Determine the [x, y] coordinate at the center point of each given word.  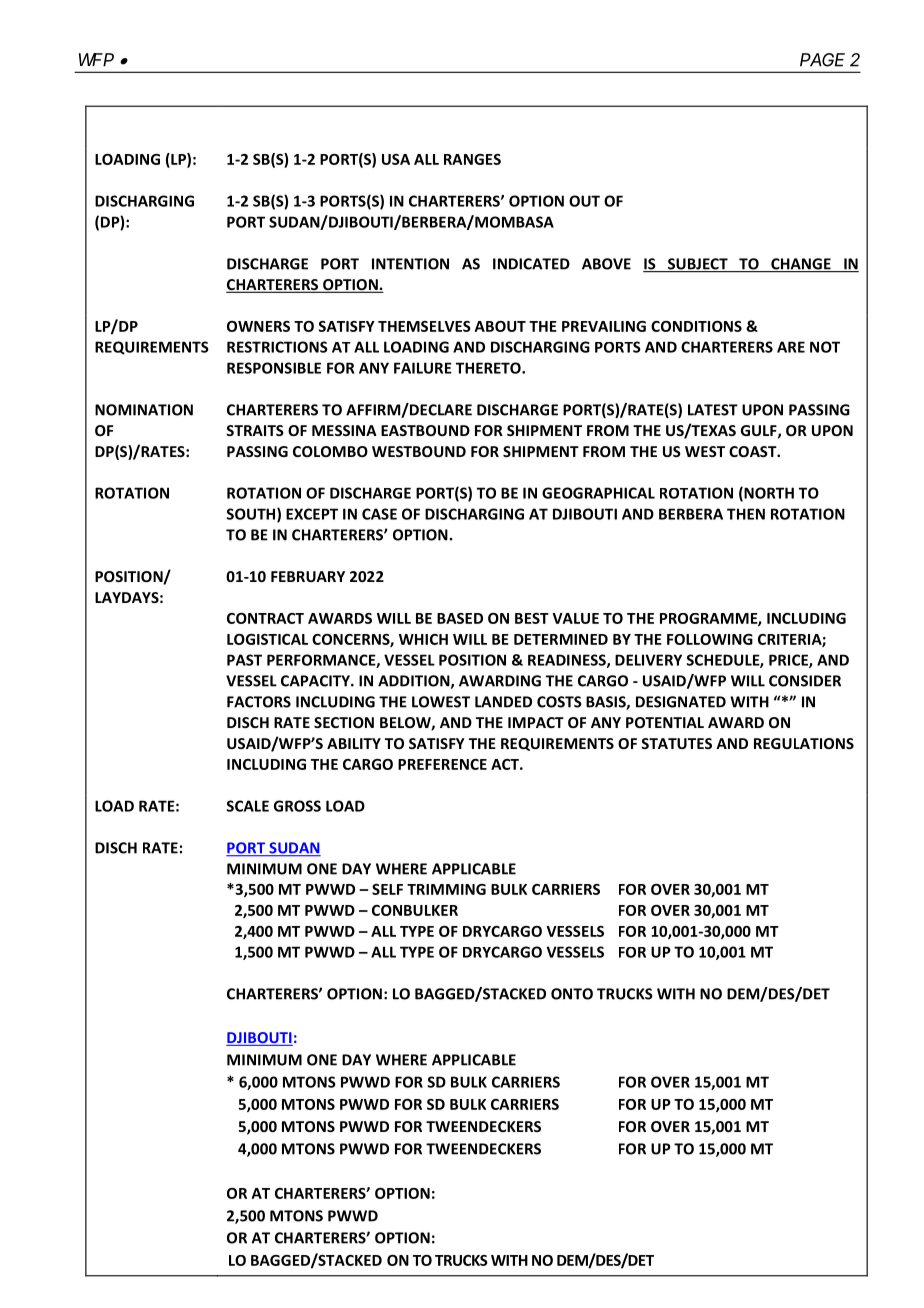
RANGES [472, 159]
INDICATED [531, 264]
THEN [746, 514]
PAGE [822, 60]
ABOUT [500, 326]
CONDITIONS [696, 326]
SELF [387, 889]
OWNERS [258, 326]
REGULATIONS [804, 743]
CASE [379, 514]
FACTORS [259, 702]
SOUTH [252, 515]
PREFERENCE [442, 764]
